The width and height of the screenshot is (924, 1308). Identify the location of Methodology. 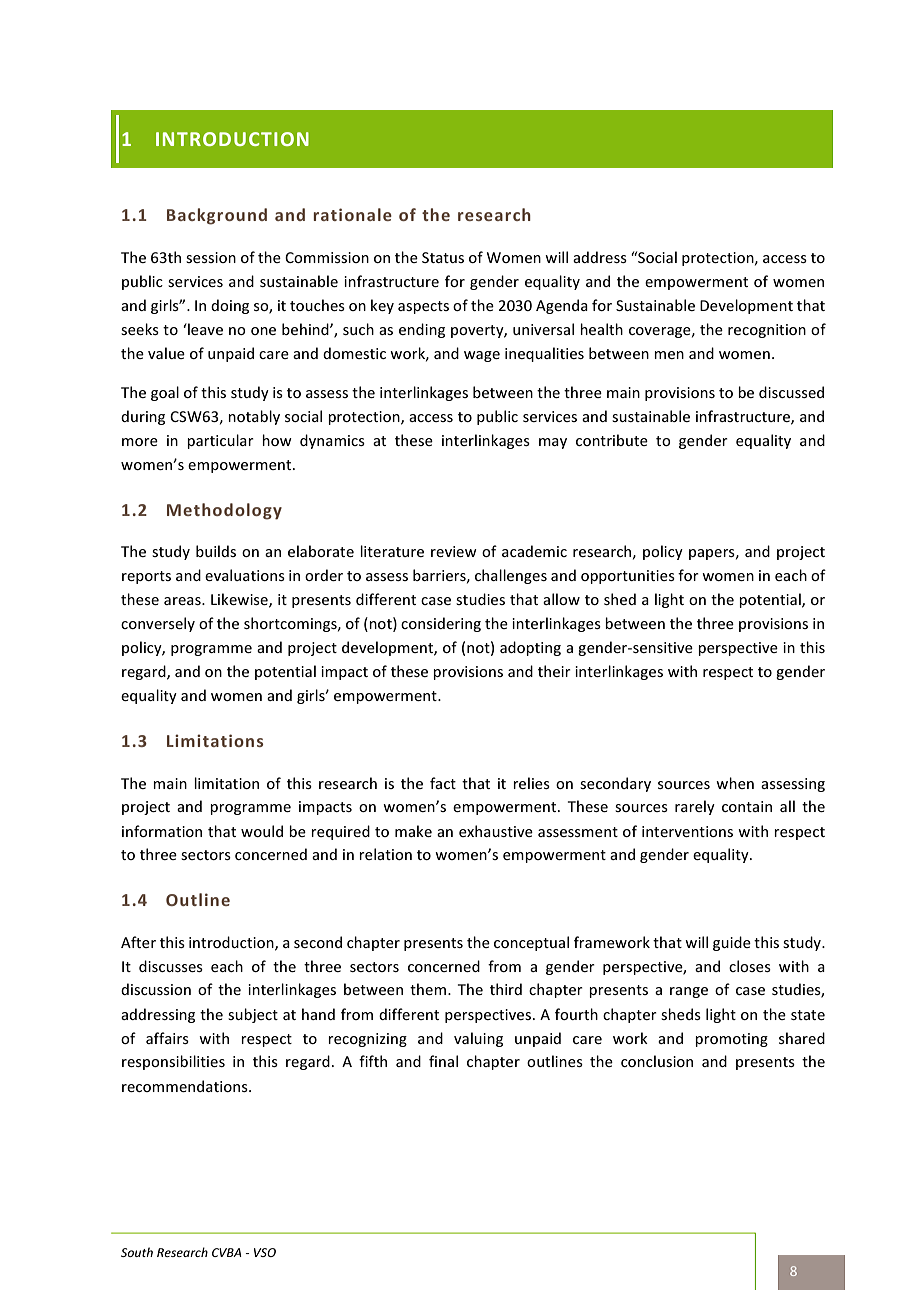
(224, 511).
